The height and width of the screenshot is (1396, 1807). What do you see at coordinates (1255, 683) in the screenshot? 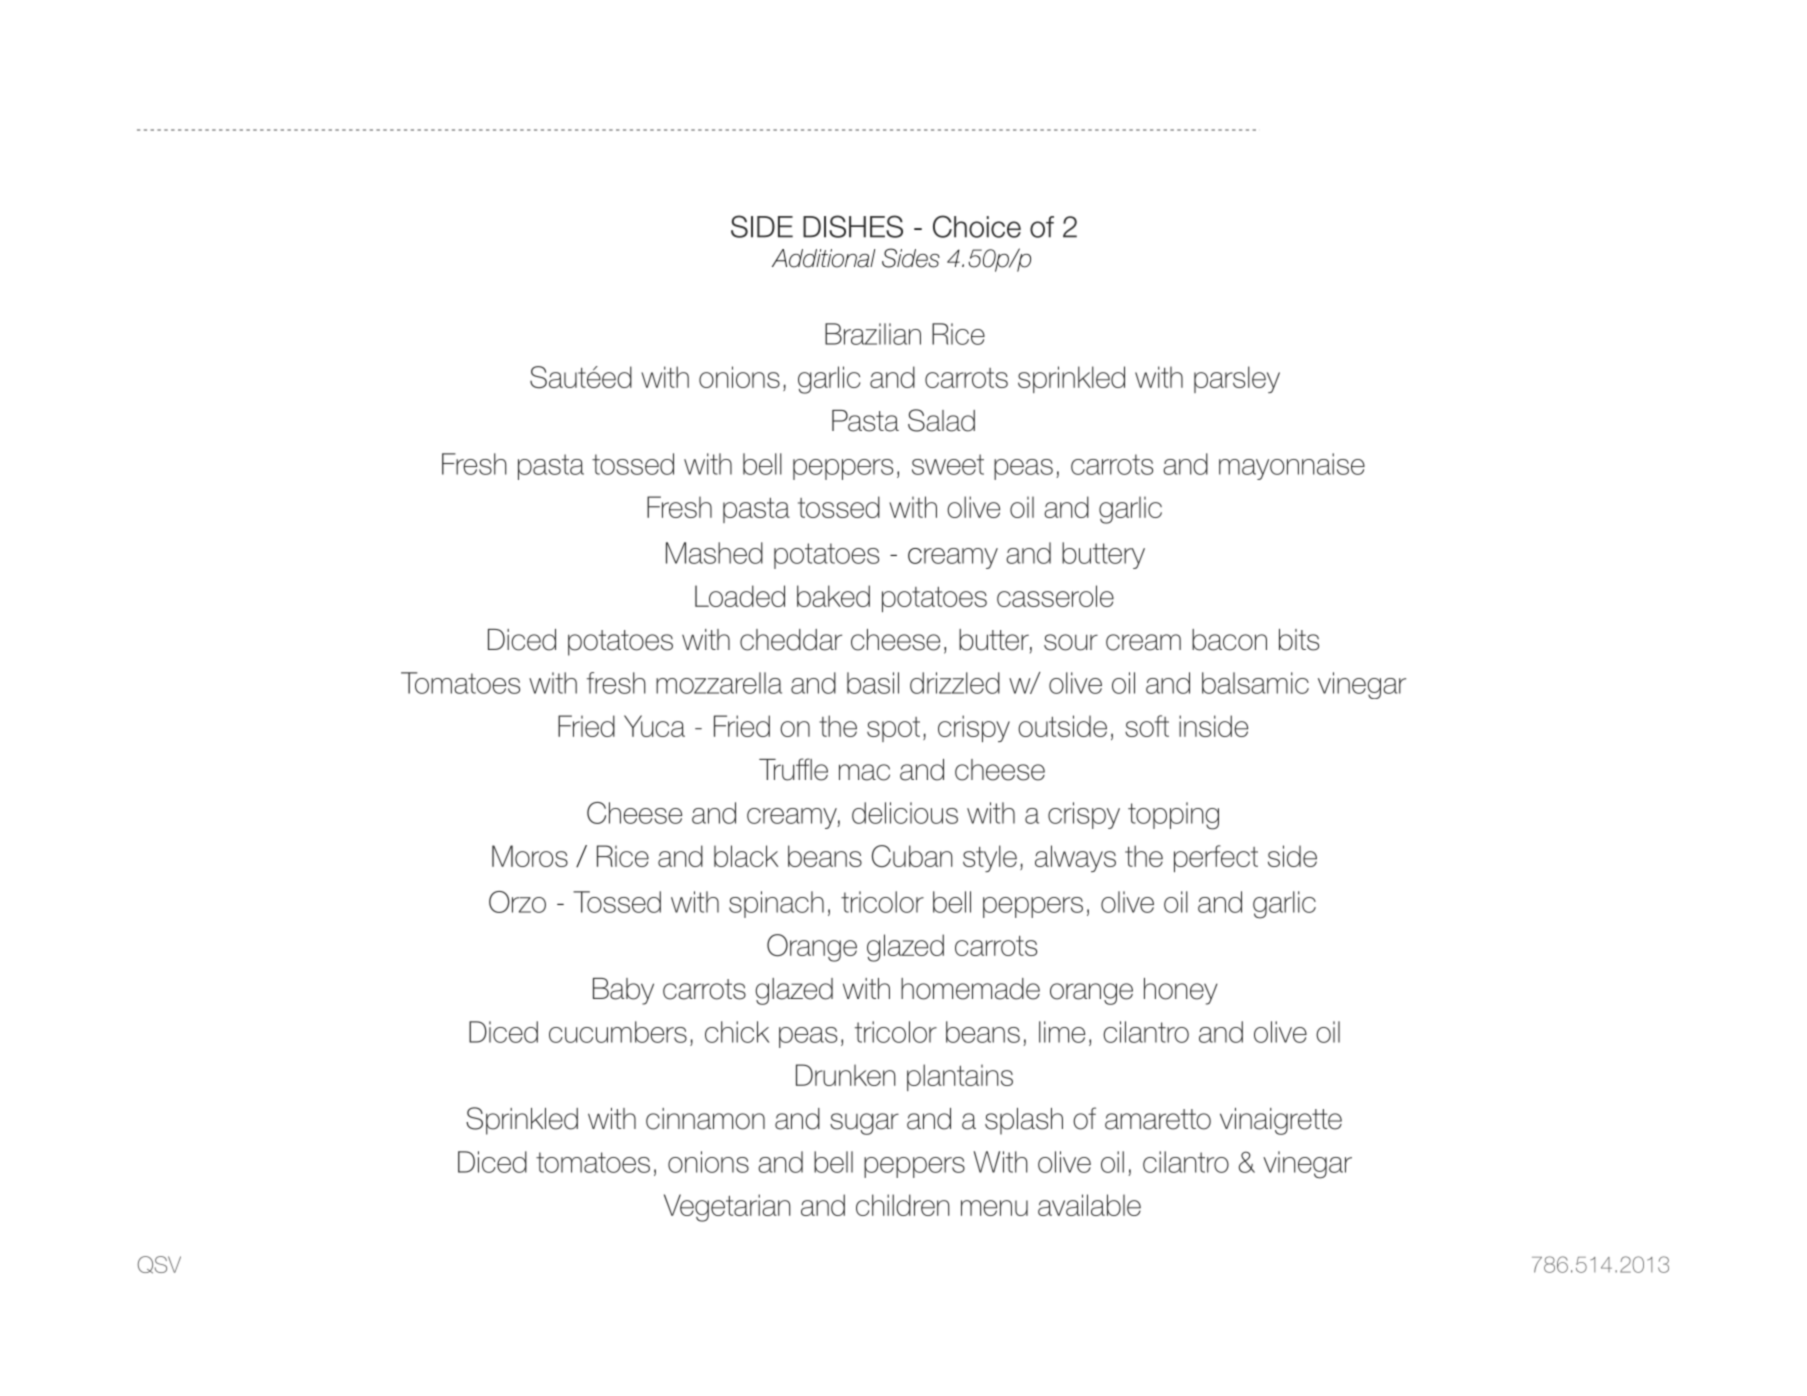
I see `balsamic` at bounding box center [1255, 683].
